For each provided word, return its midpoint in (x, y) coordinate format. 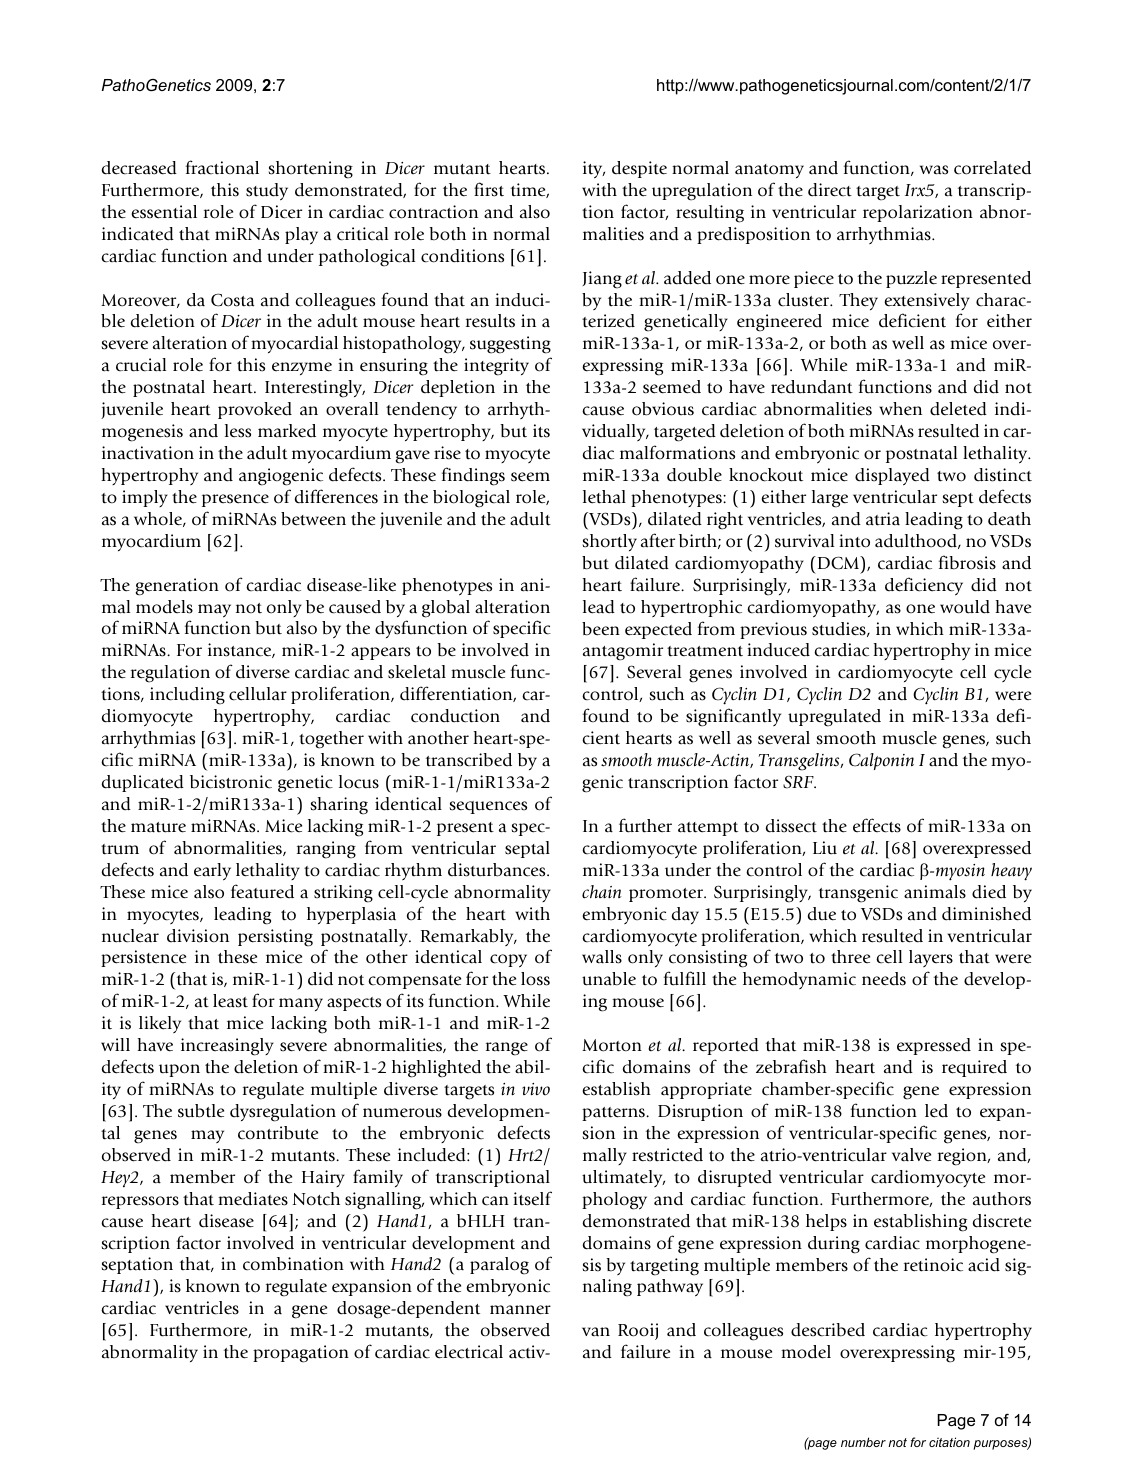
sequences (488, 807)
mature (158, 827)
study (267, 192)
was (934, 170)
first (489, 189)
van (596, 1331)
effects (877, 825)
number (863, 1442)
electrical (469, 1352)
